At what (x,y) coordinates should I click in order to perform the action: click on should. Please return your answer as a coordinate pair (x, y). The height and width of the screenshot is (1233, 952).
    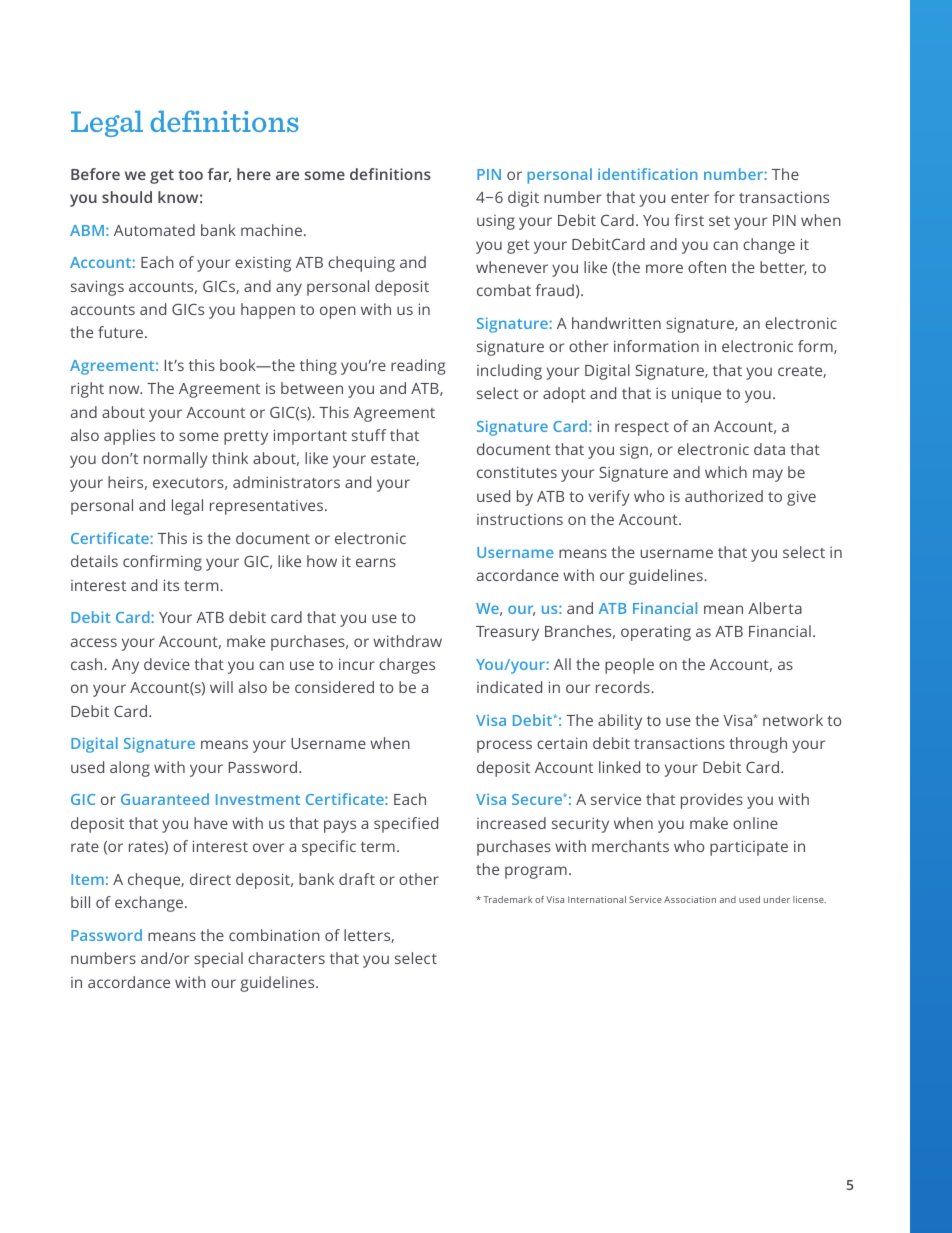
    Looking at the image, I should click on (127, 197).
